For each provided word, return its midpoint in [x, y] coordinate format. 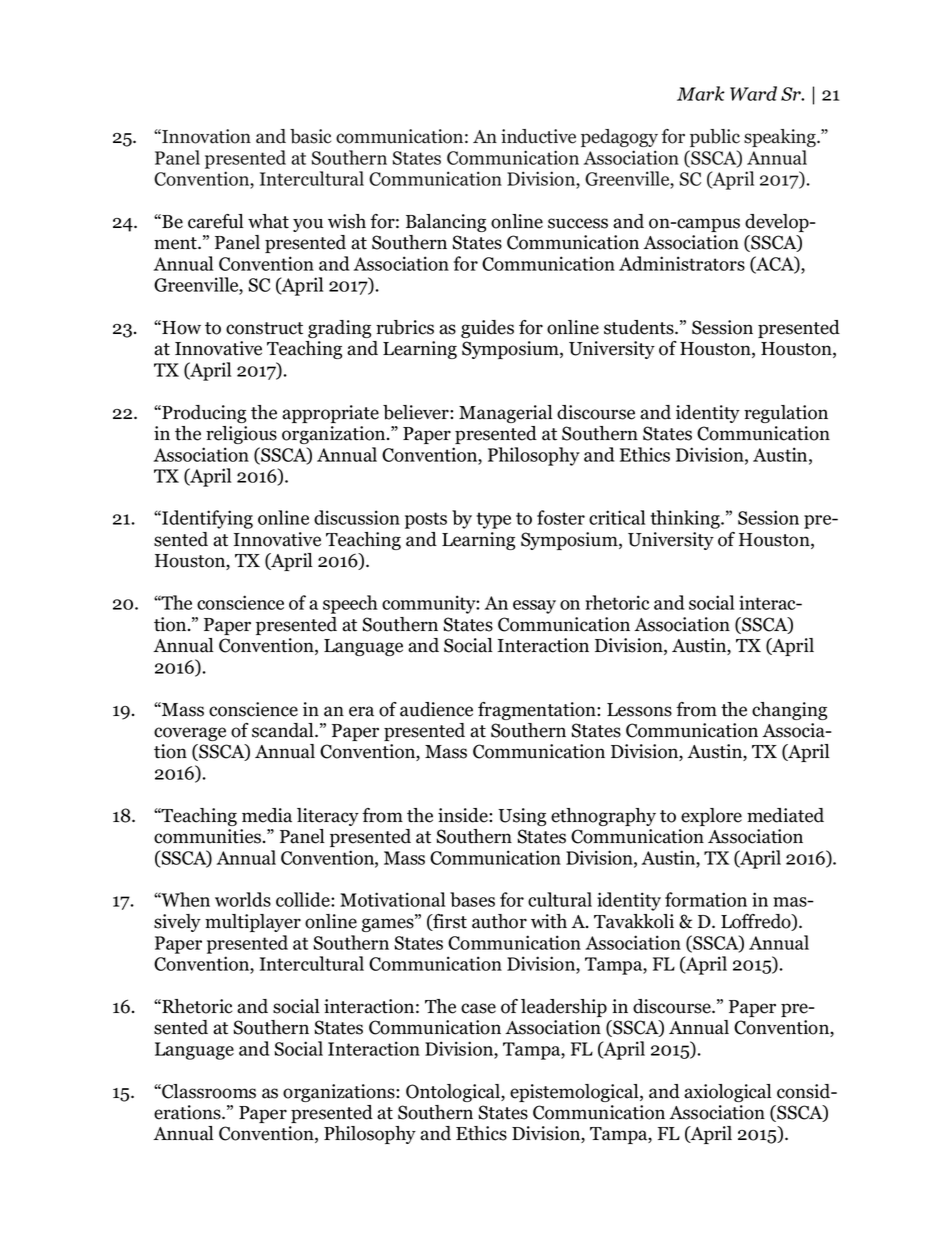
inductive [538, 136]
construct [264, 328]
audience [436, 709]
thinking [686, 519]
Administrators [682, 263]
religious [241, 435]
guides [487, 329]
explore [711, 817]
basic [310, 136]
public [715, 138]
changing [789, 711]
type [493, 520]
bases [472, 899]
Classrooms [208, 1091]
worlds [243, 899]
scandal [284, 730]
